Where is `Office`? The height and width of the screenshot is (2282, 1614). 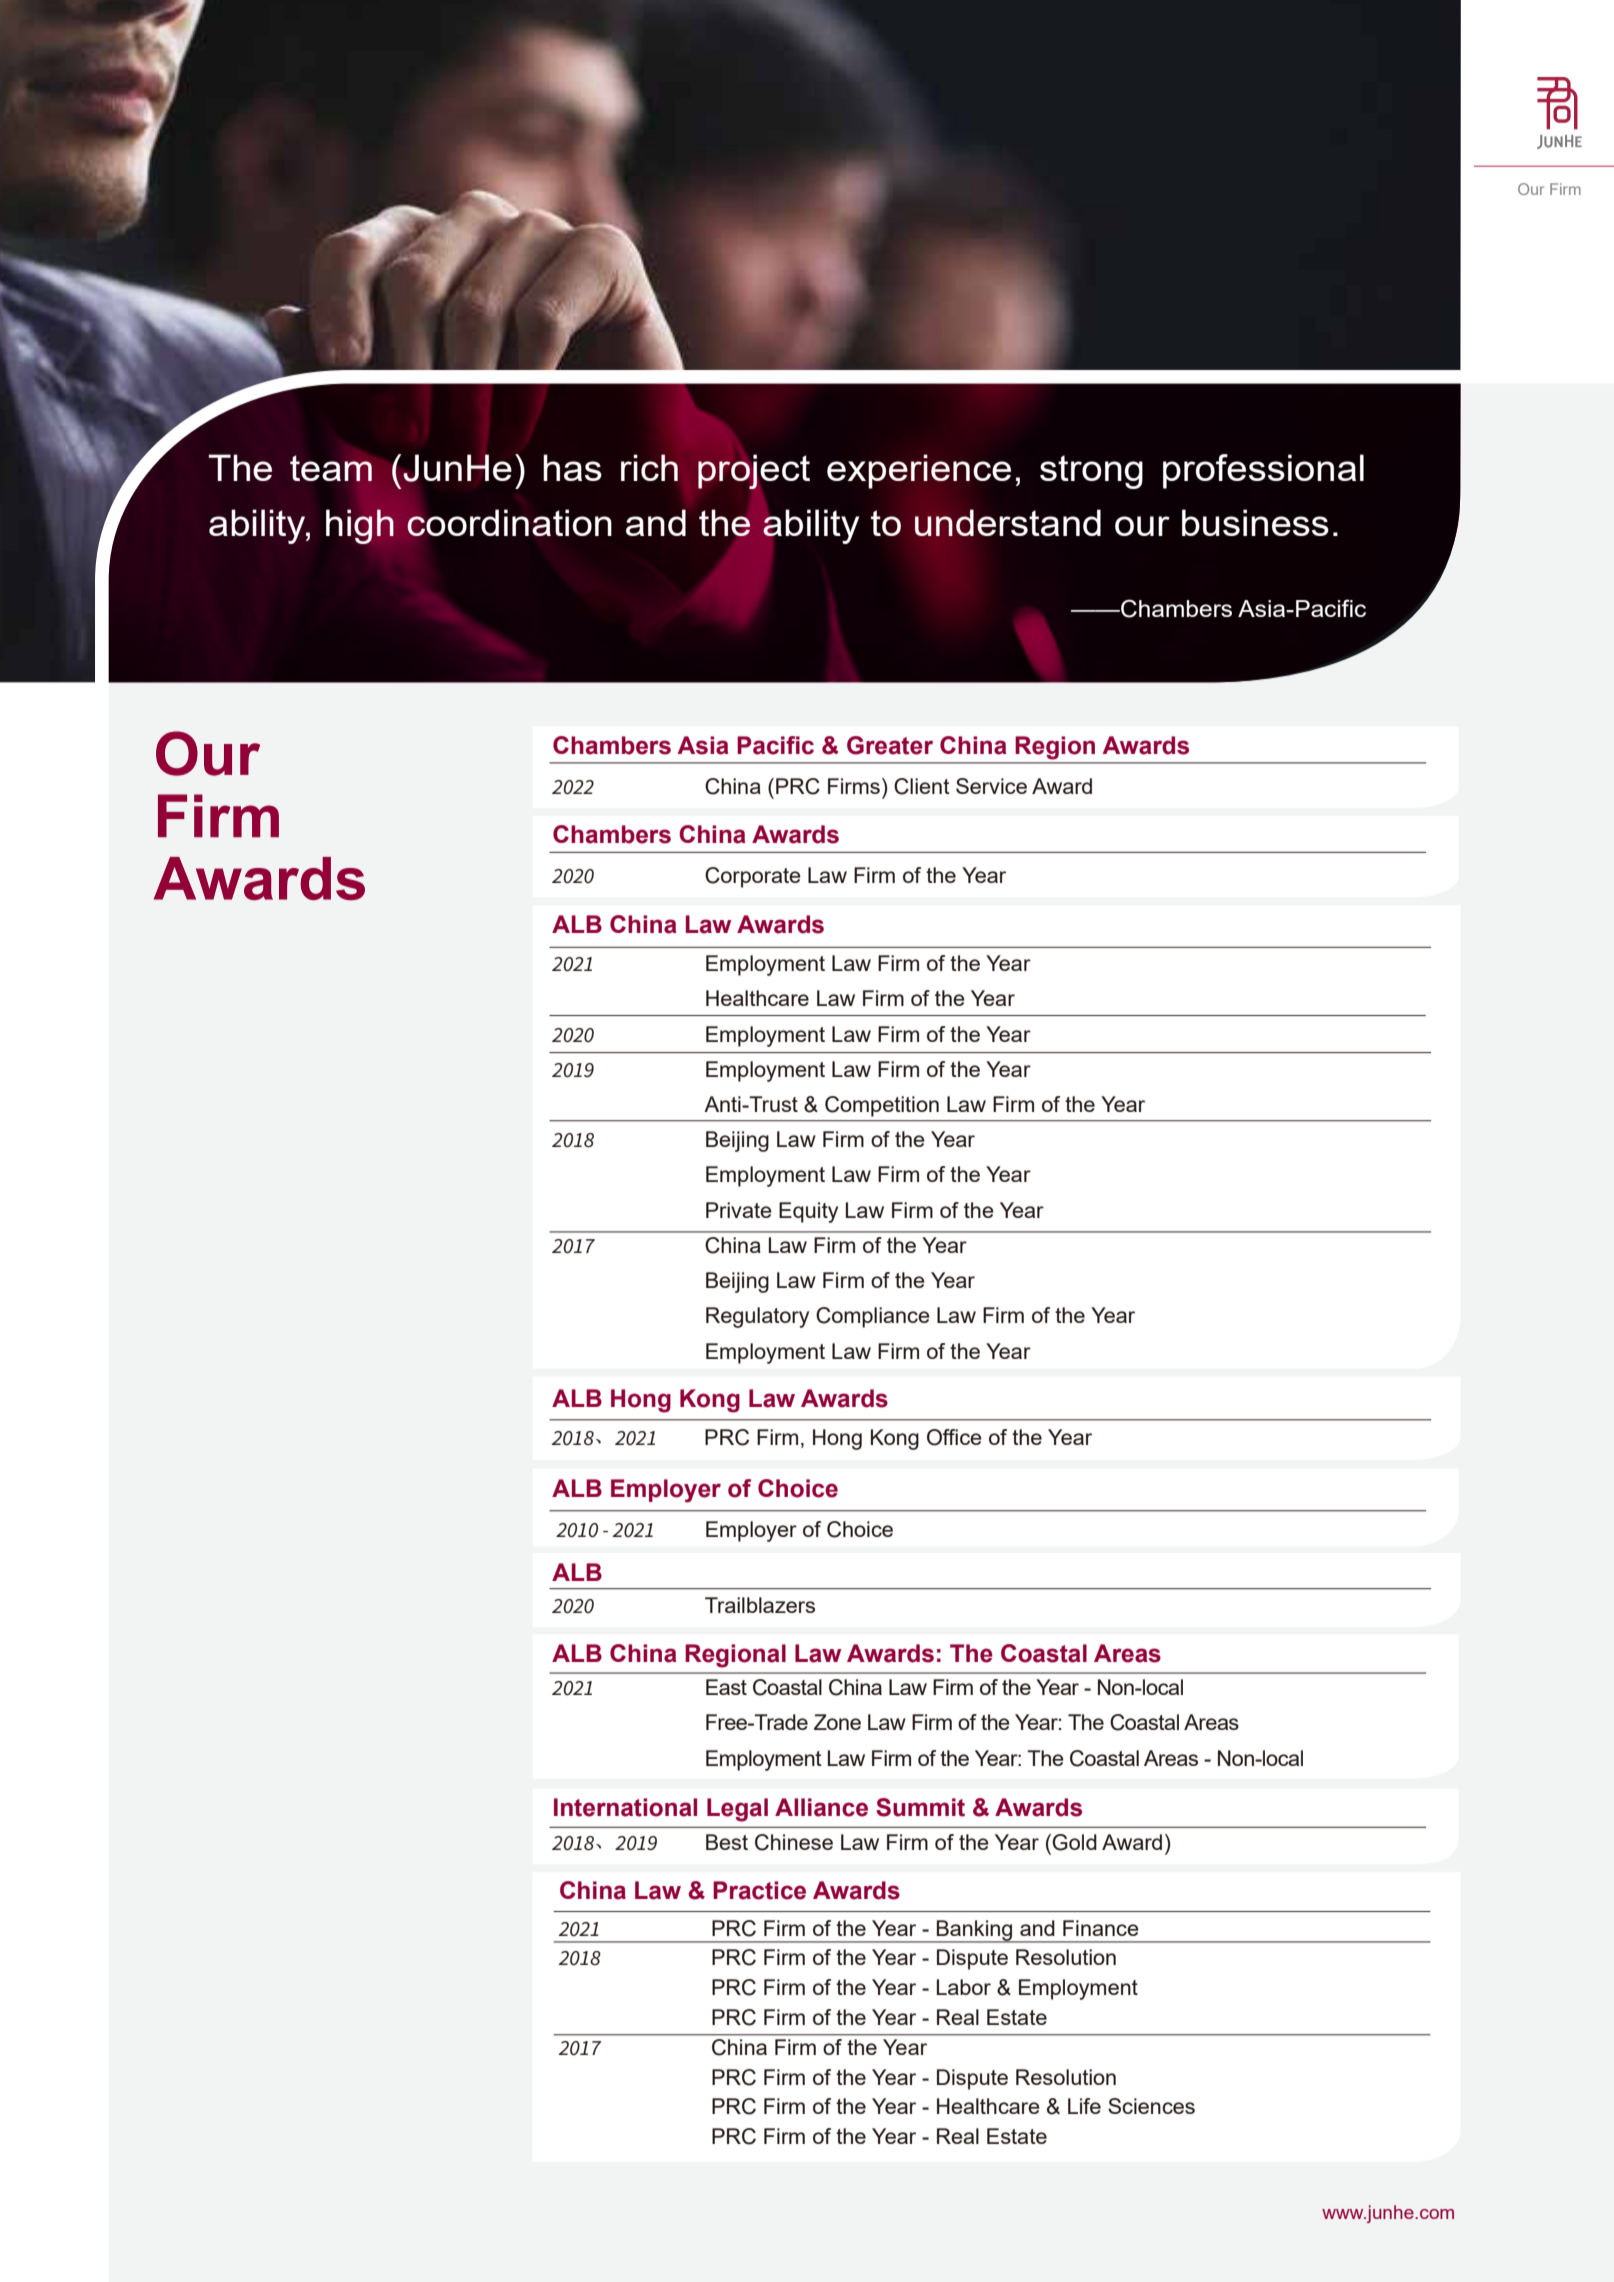 Office is located at coordinates (954, 1437).
